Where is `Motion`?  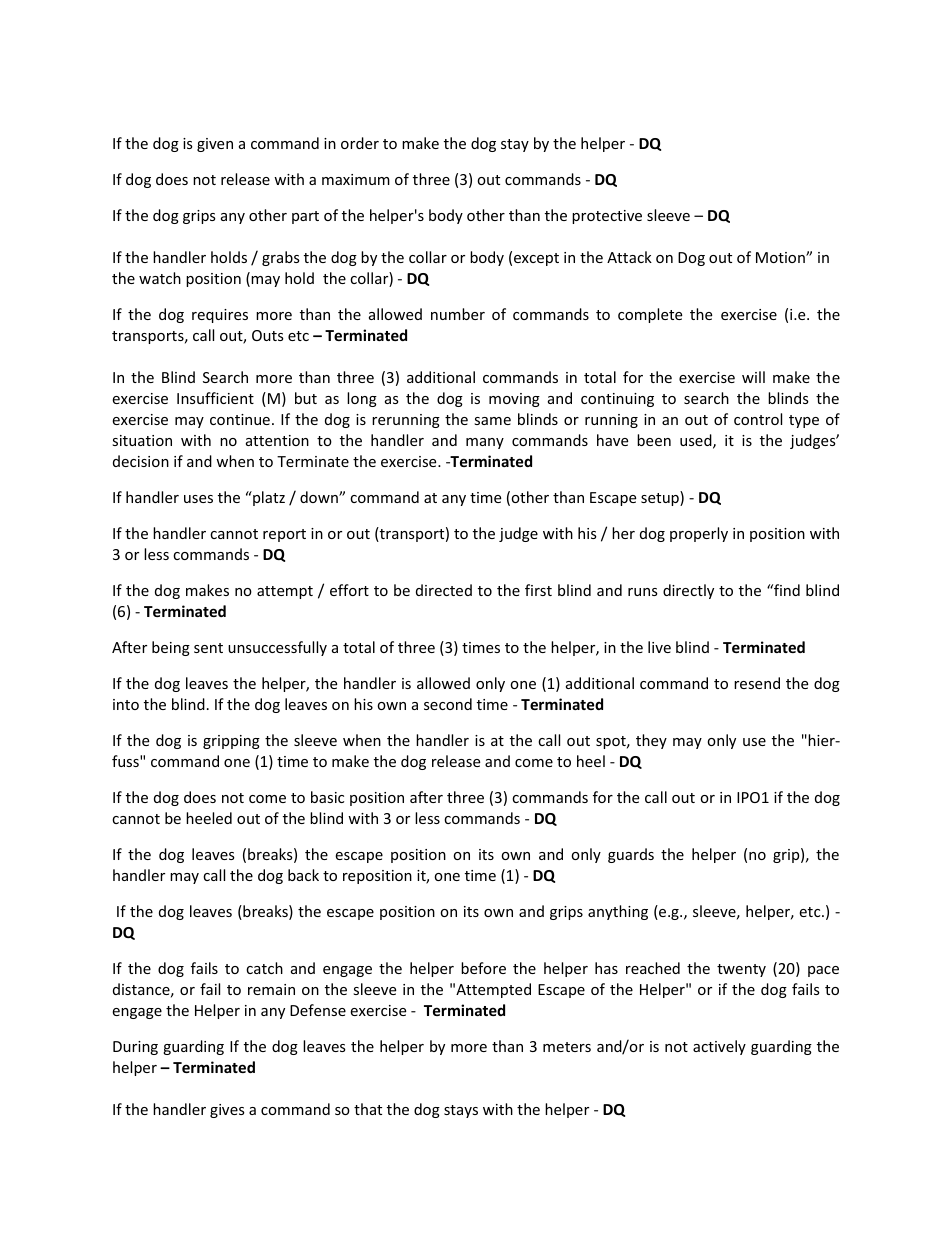 Motion is located at coordinates (781, 257).
